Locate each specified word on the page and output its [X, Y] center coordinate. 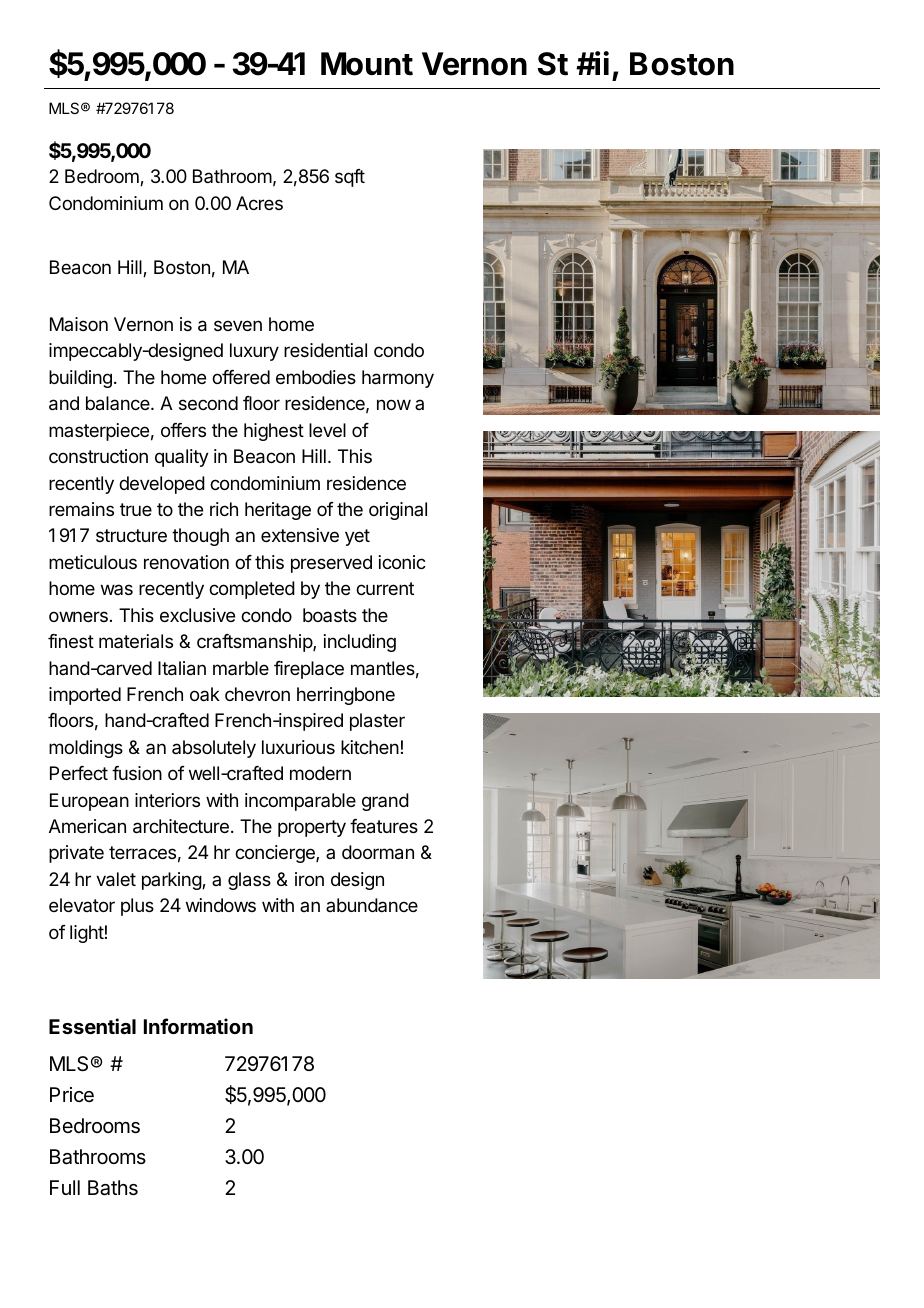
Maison [79, 324]
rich [224, 509]
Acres [259, 203]
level [327, 430]
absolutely [214, 749]
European [89, 802]
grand [385, 802]
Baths [113, 1188]
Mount [367, 64]
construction [98, 456]
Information [198, 1026]
